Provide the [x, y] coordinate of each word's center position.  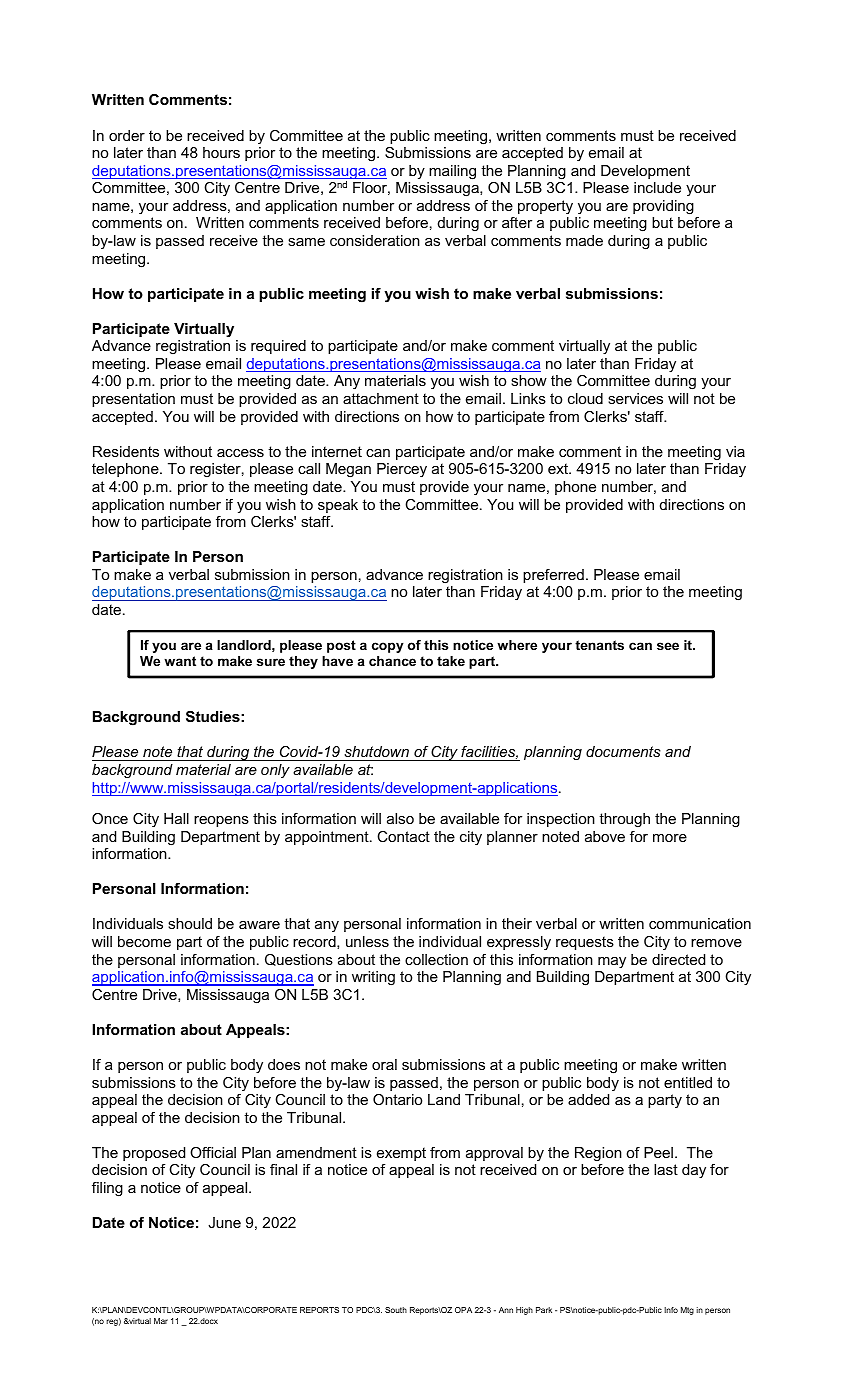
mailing [452, 172]
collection [436, 959]
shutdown [376, 753]
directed [678, 959]
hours [221, 152]
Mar [161, 1321]
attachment [381, 398]
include [657, 187]
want [180, 661]
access [240, 453]
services [635, 398]
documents [623, 751]
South [396, 1310]
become [144, 941]
